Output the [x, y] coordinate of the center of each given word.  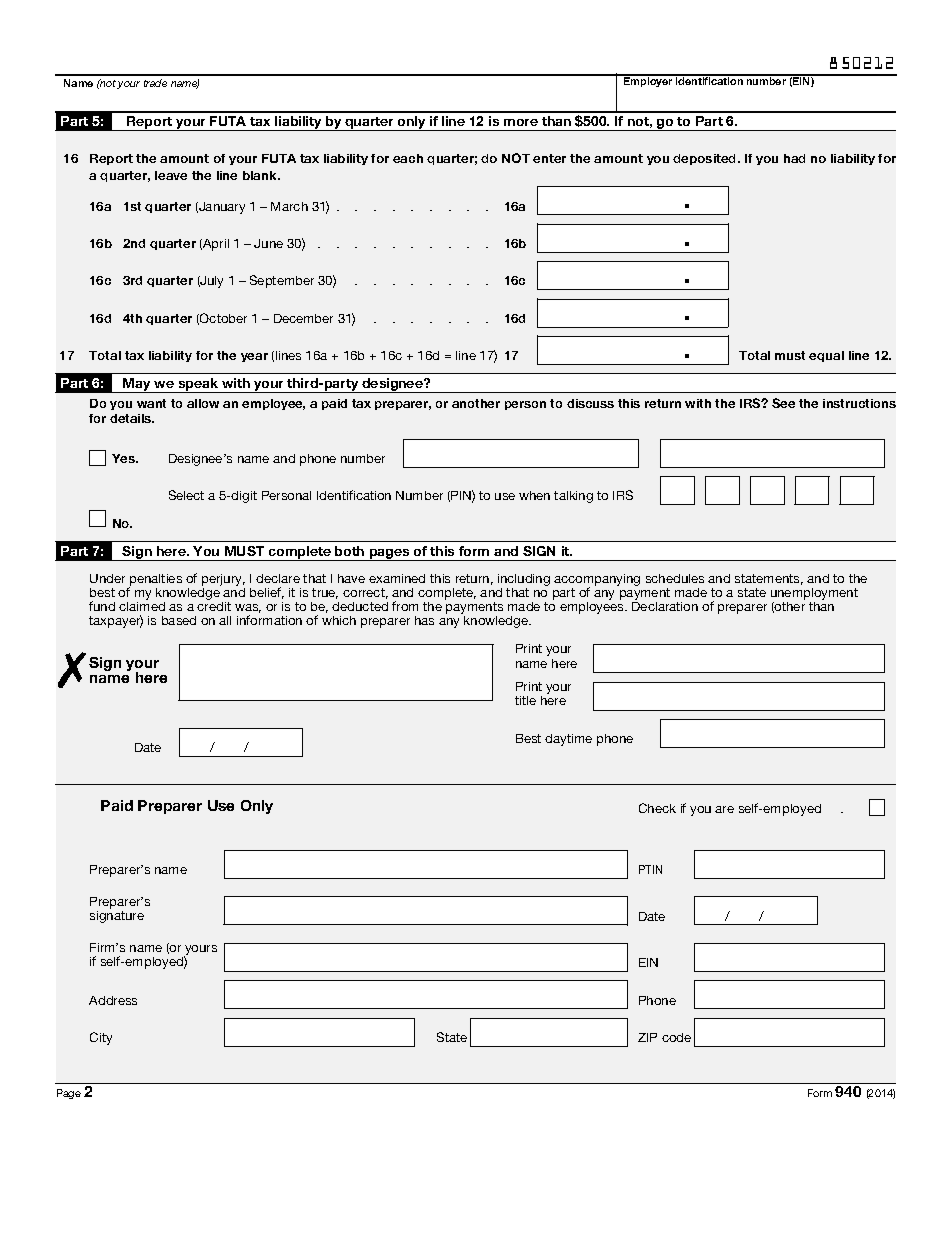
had [794, 158]
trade [155, 83]
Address [113, 1000]
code [676, 1037]
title [525, 700]
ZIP [647, 1037]
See [783, 403]
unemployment [814, 595]
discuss [590, 403]
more [521, 122]
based [179, 620]
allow [203, 403]
